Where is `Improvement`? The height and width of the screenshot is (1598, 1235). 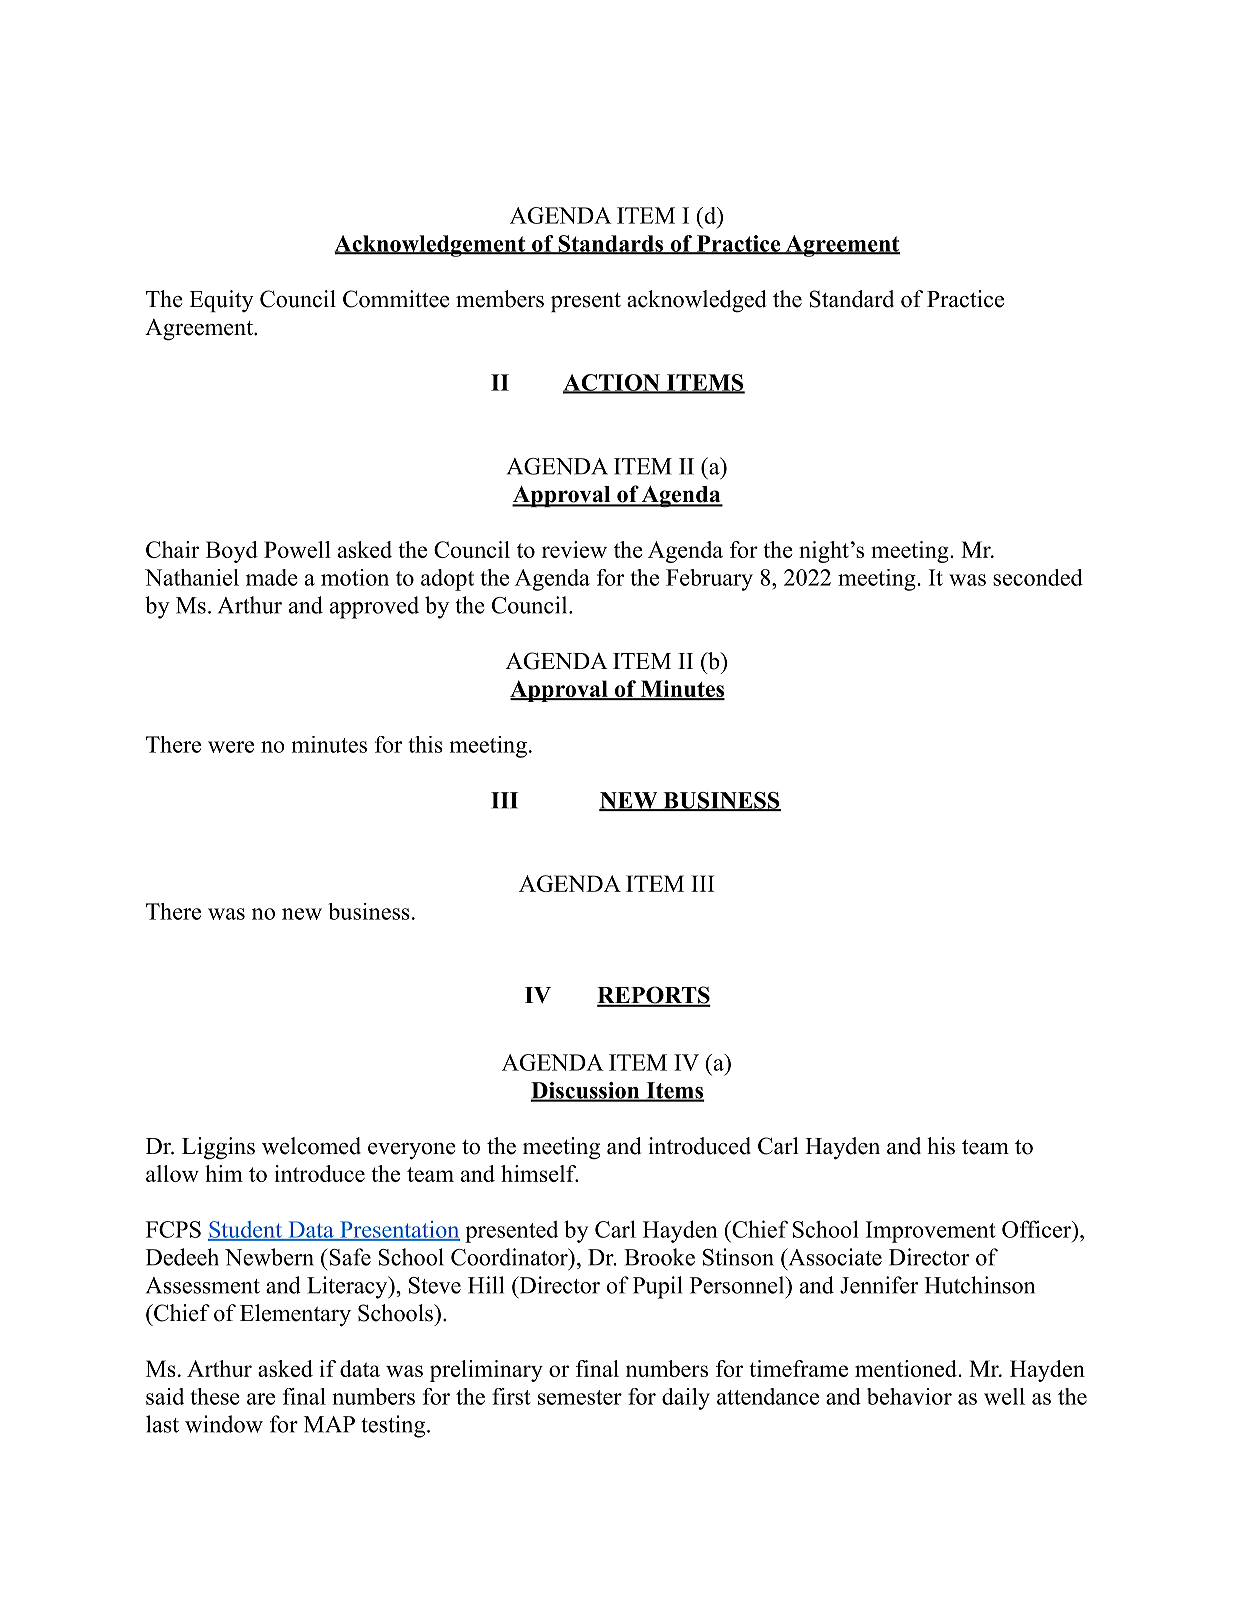 Improvement is located at coordinates (931, 1232).
